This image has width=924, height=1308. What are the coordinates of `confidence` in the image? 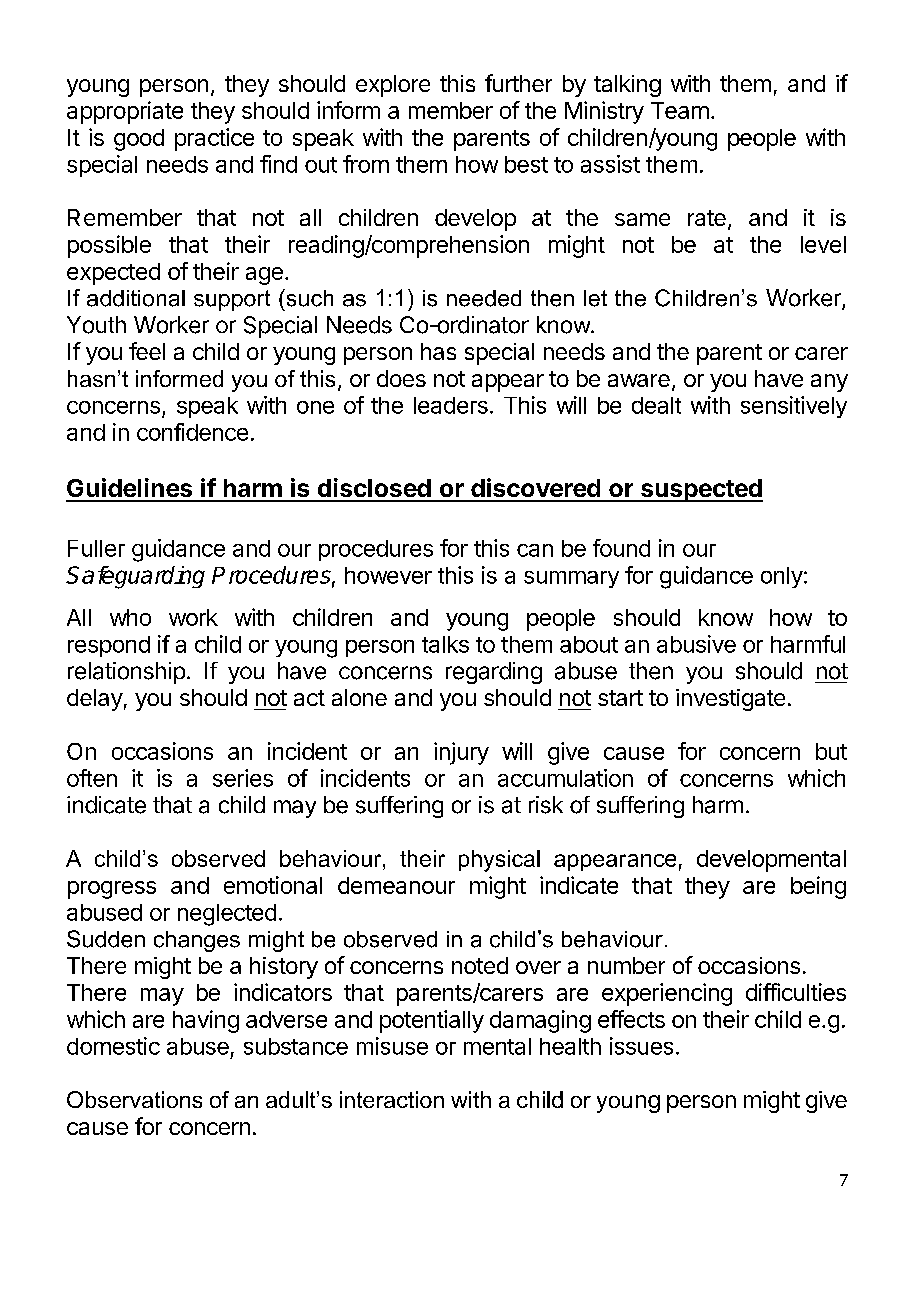 It's located at (192, 432).
